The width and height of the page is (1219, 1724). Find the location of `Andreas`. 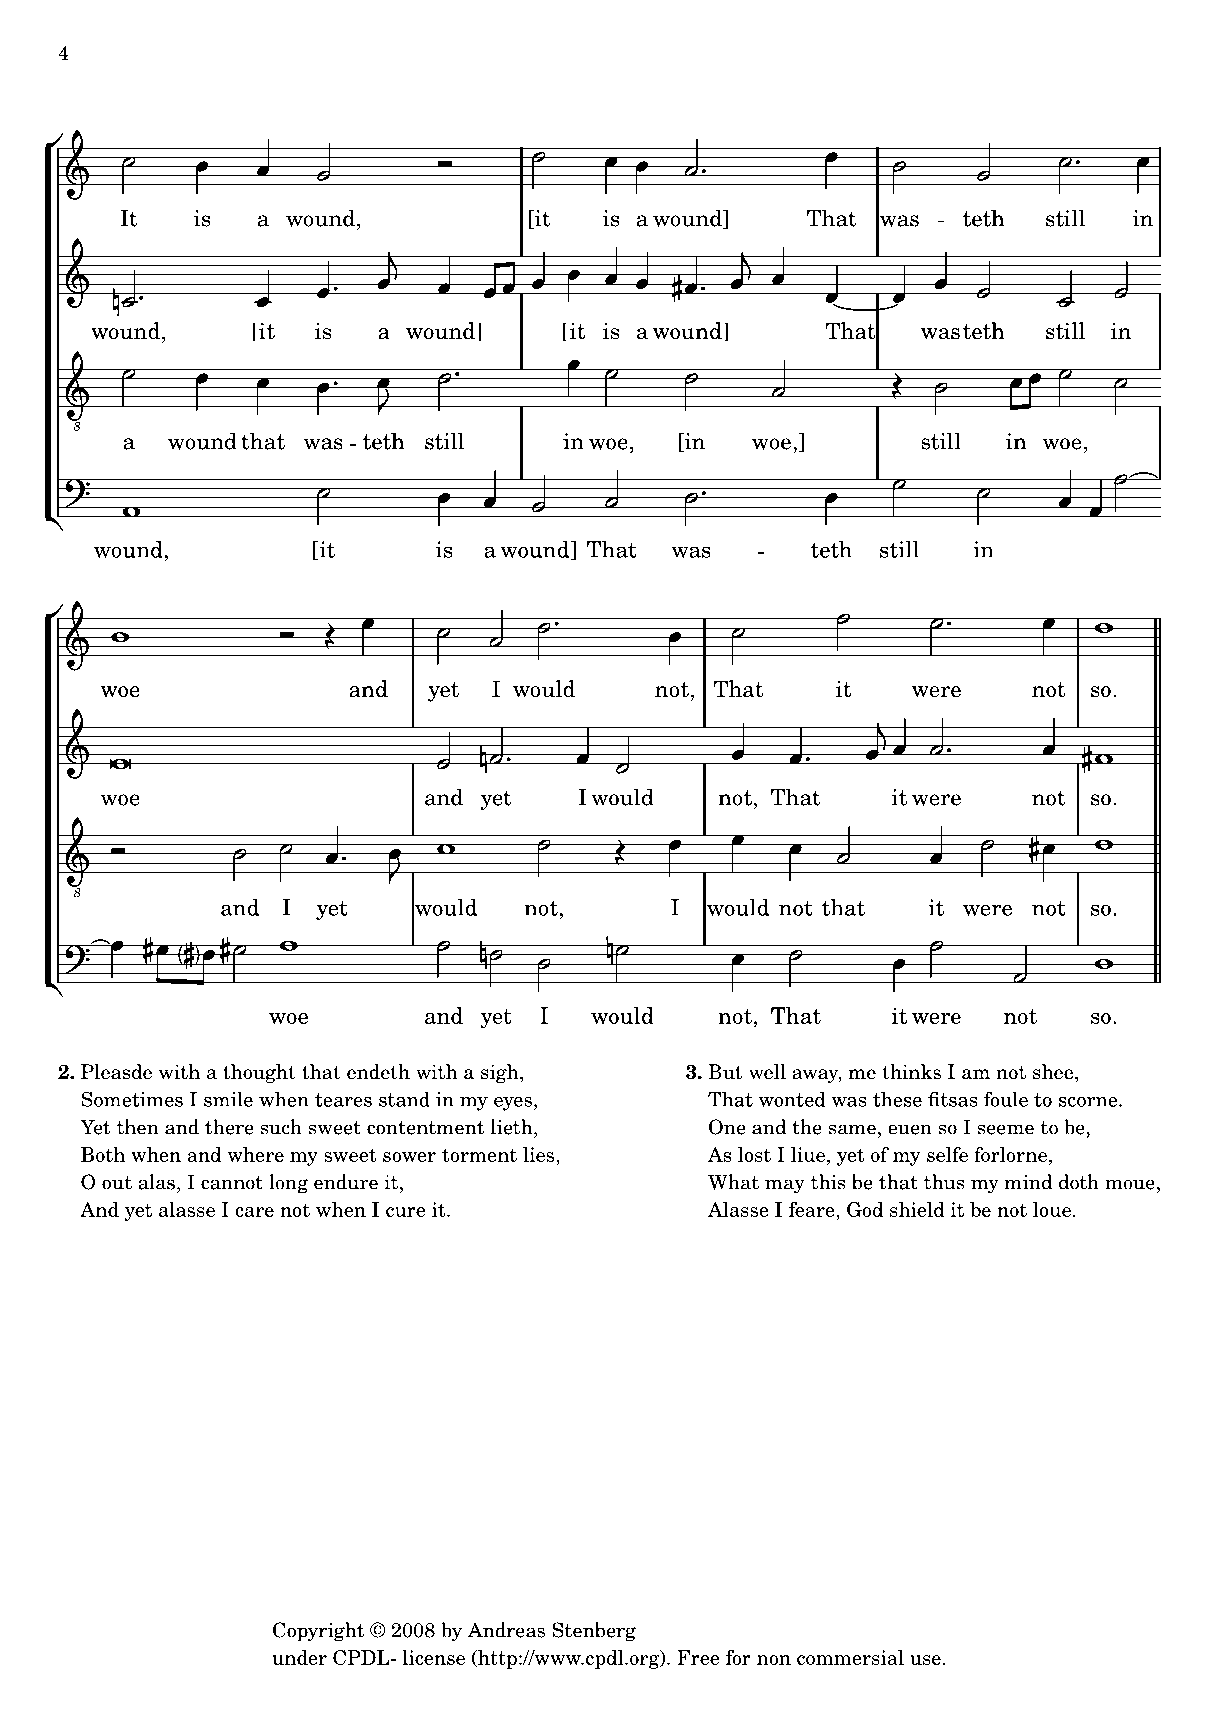

Andreas is located at coordinates (506, 1630).
